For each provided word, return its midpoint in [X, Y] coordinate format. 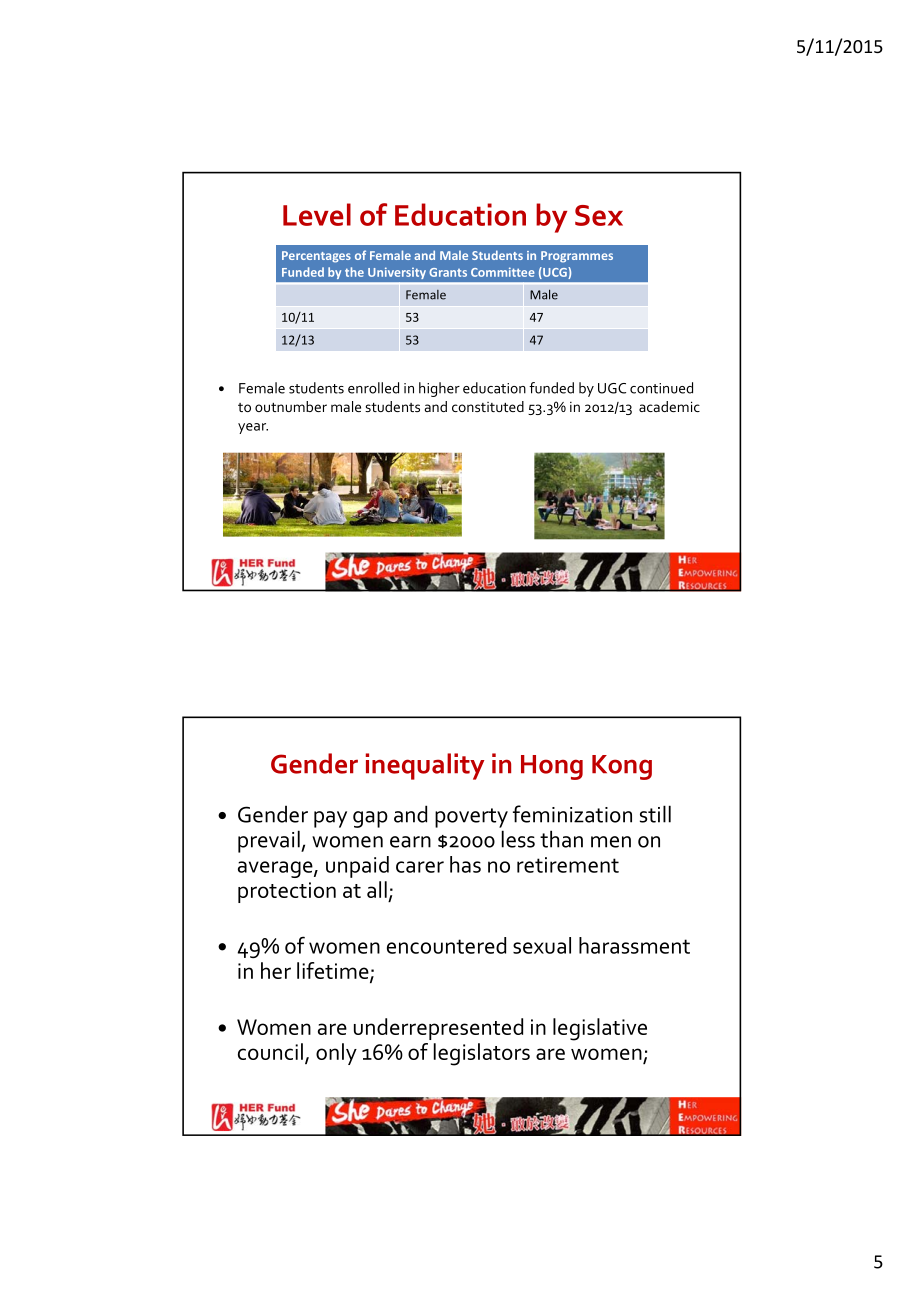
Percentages [316, 257]
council [270, 1051]
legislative [600, 1029]
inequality [425, 766]
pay [330, 819]
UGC [612, 388]
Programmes [577, 257]
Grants [448, 272]
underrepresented [438, 1029]
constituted [488, 406]
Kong [622, 767]
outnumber [291, 406]
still [655, 814]
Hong [552, 767]
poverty [471, 818]
